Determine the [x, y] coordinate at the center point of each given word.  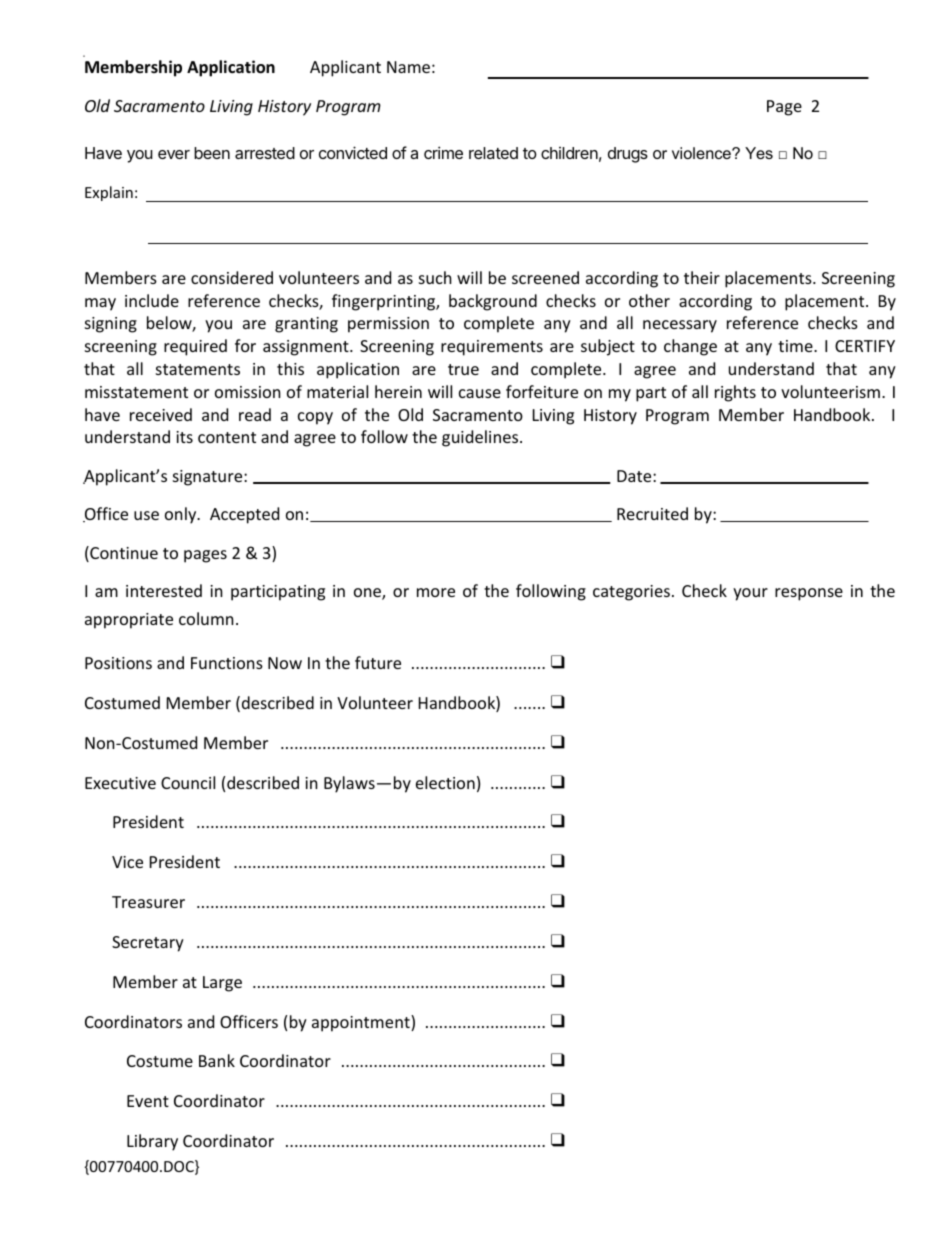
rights [735, 393]
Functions [227, 663]
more [436, 592]
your [750, 594]
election [445, 782]
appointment [362, 1023]
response [809, 594]
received [161, 414]
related [493, 153]
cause [480, 393]
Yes [759, 153]
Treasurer [148, 902]
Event [148, 1101]
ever [174, 154]
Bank [217, 1060]
